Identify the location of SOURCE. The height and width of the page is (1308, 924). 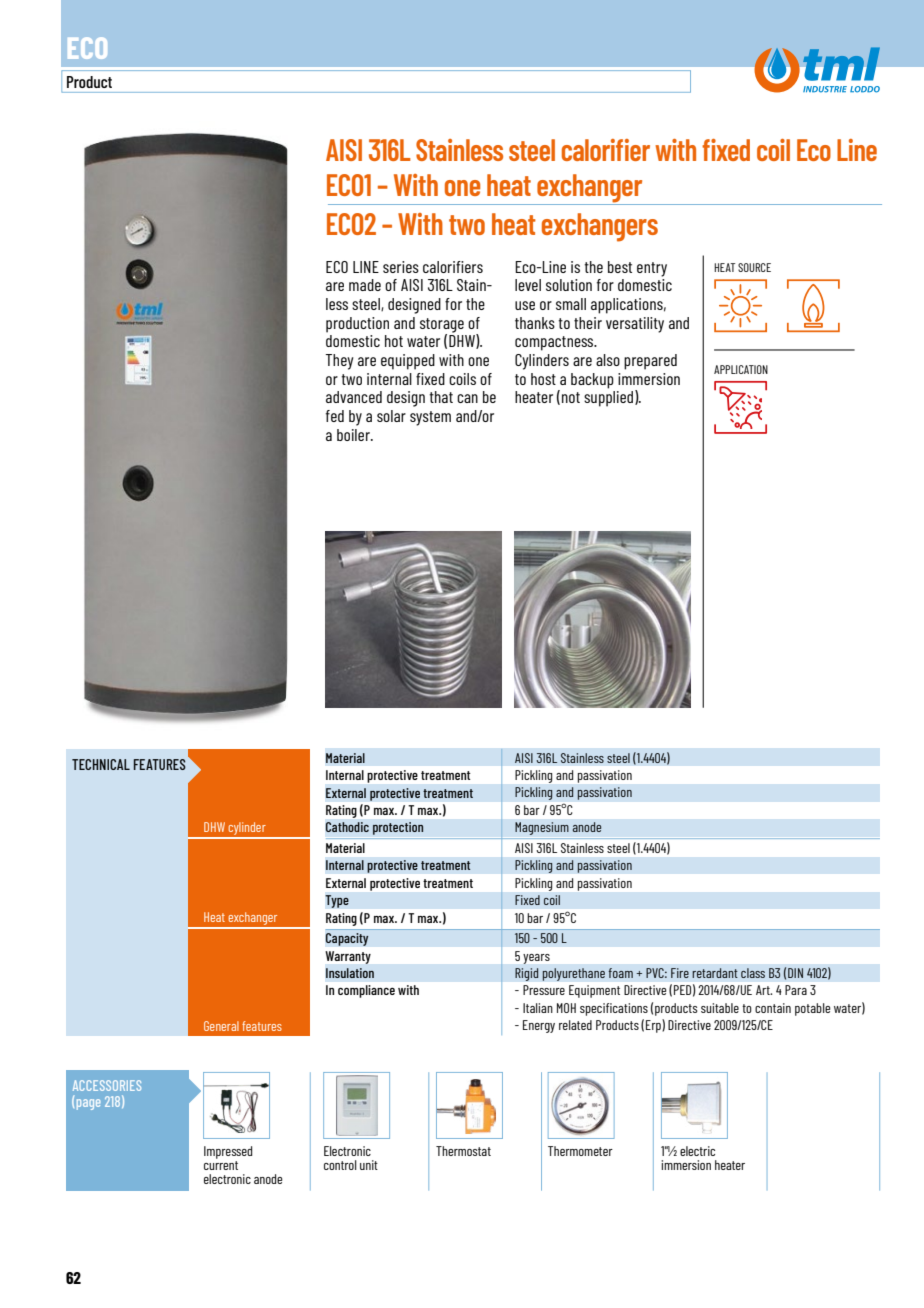
(754, 267).
